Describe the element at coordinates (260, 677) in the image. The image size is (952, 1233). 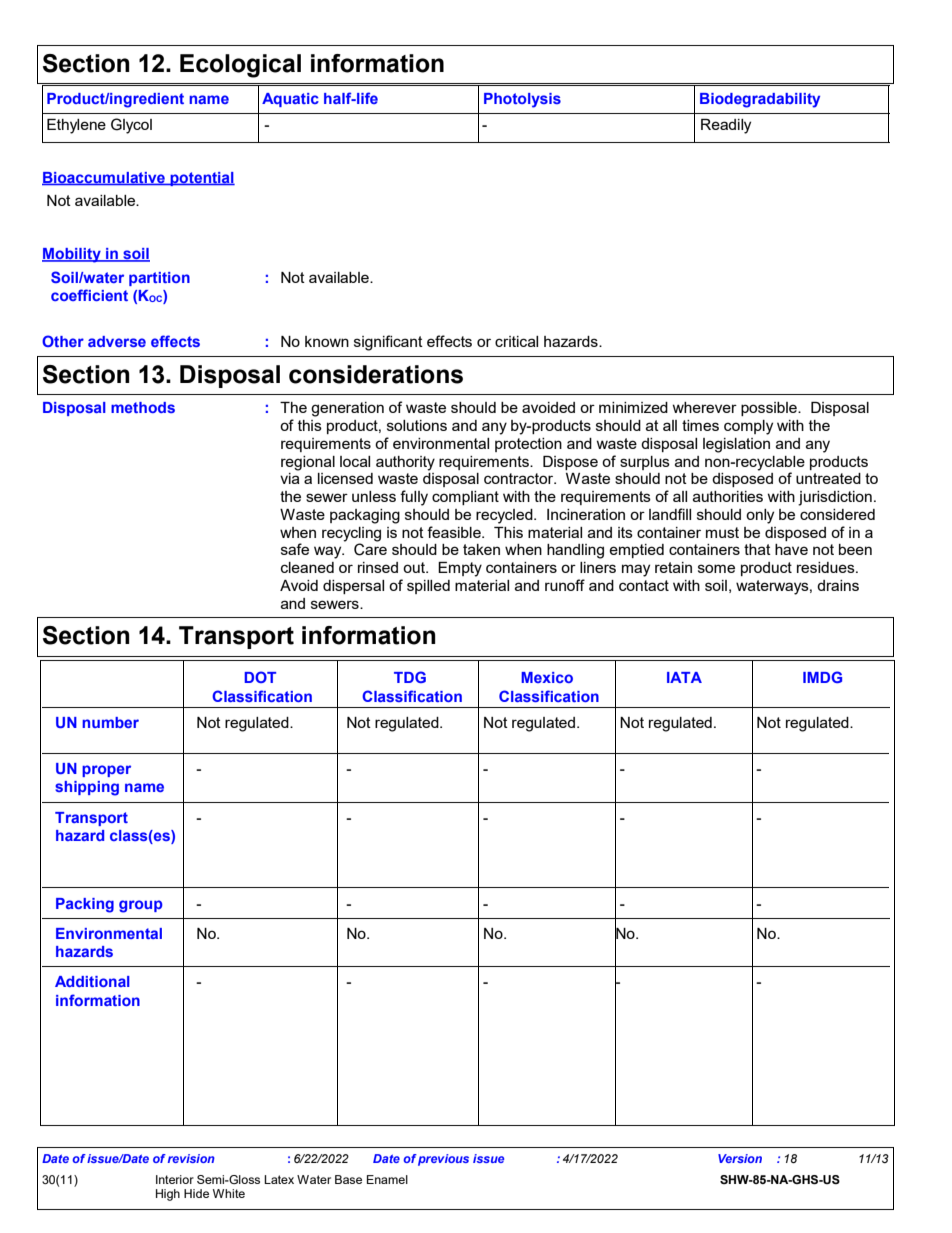
I see `DOT` at that location.
